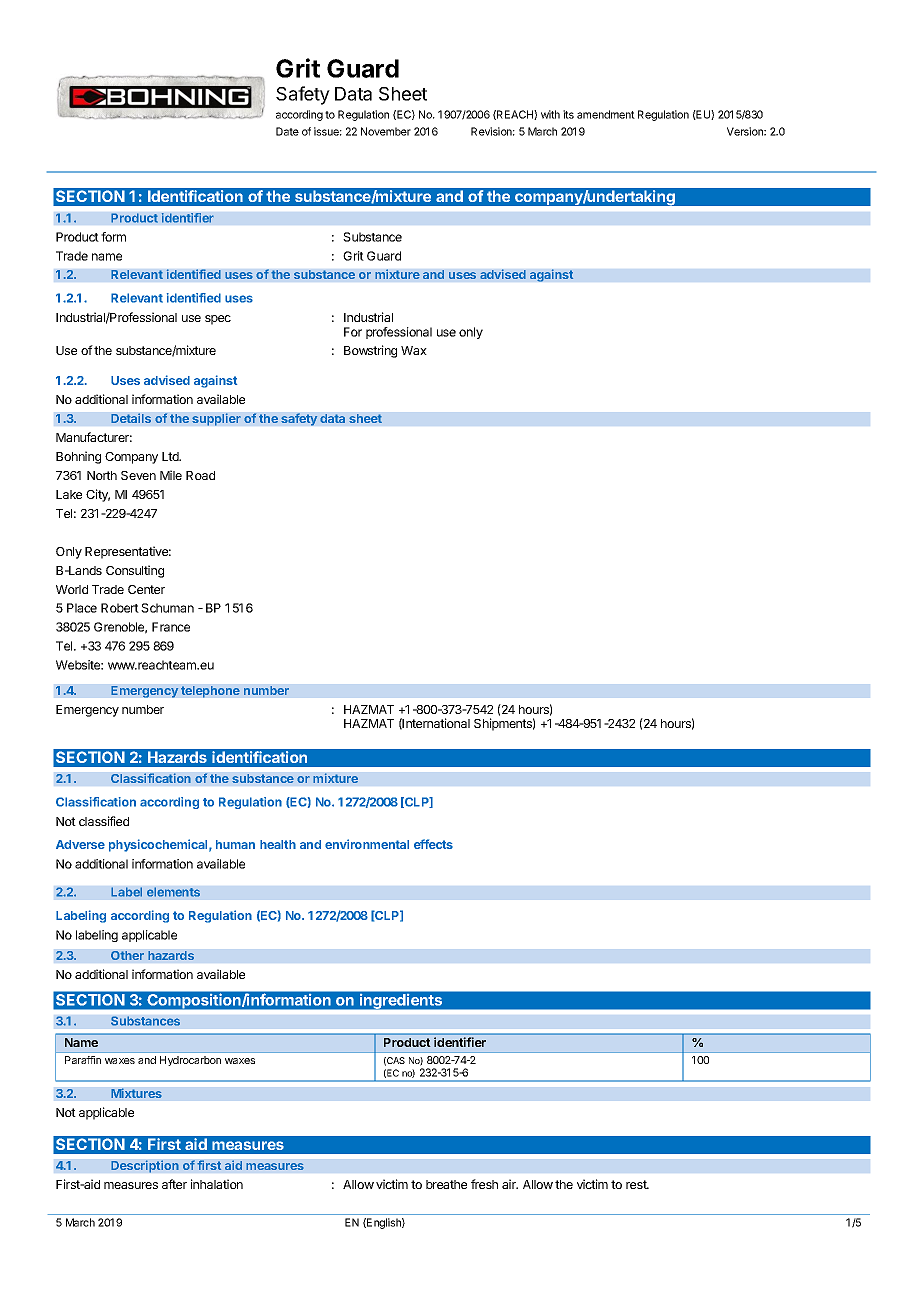  I want to click on with, so click(550, 114).
